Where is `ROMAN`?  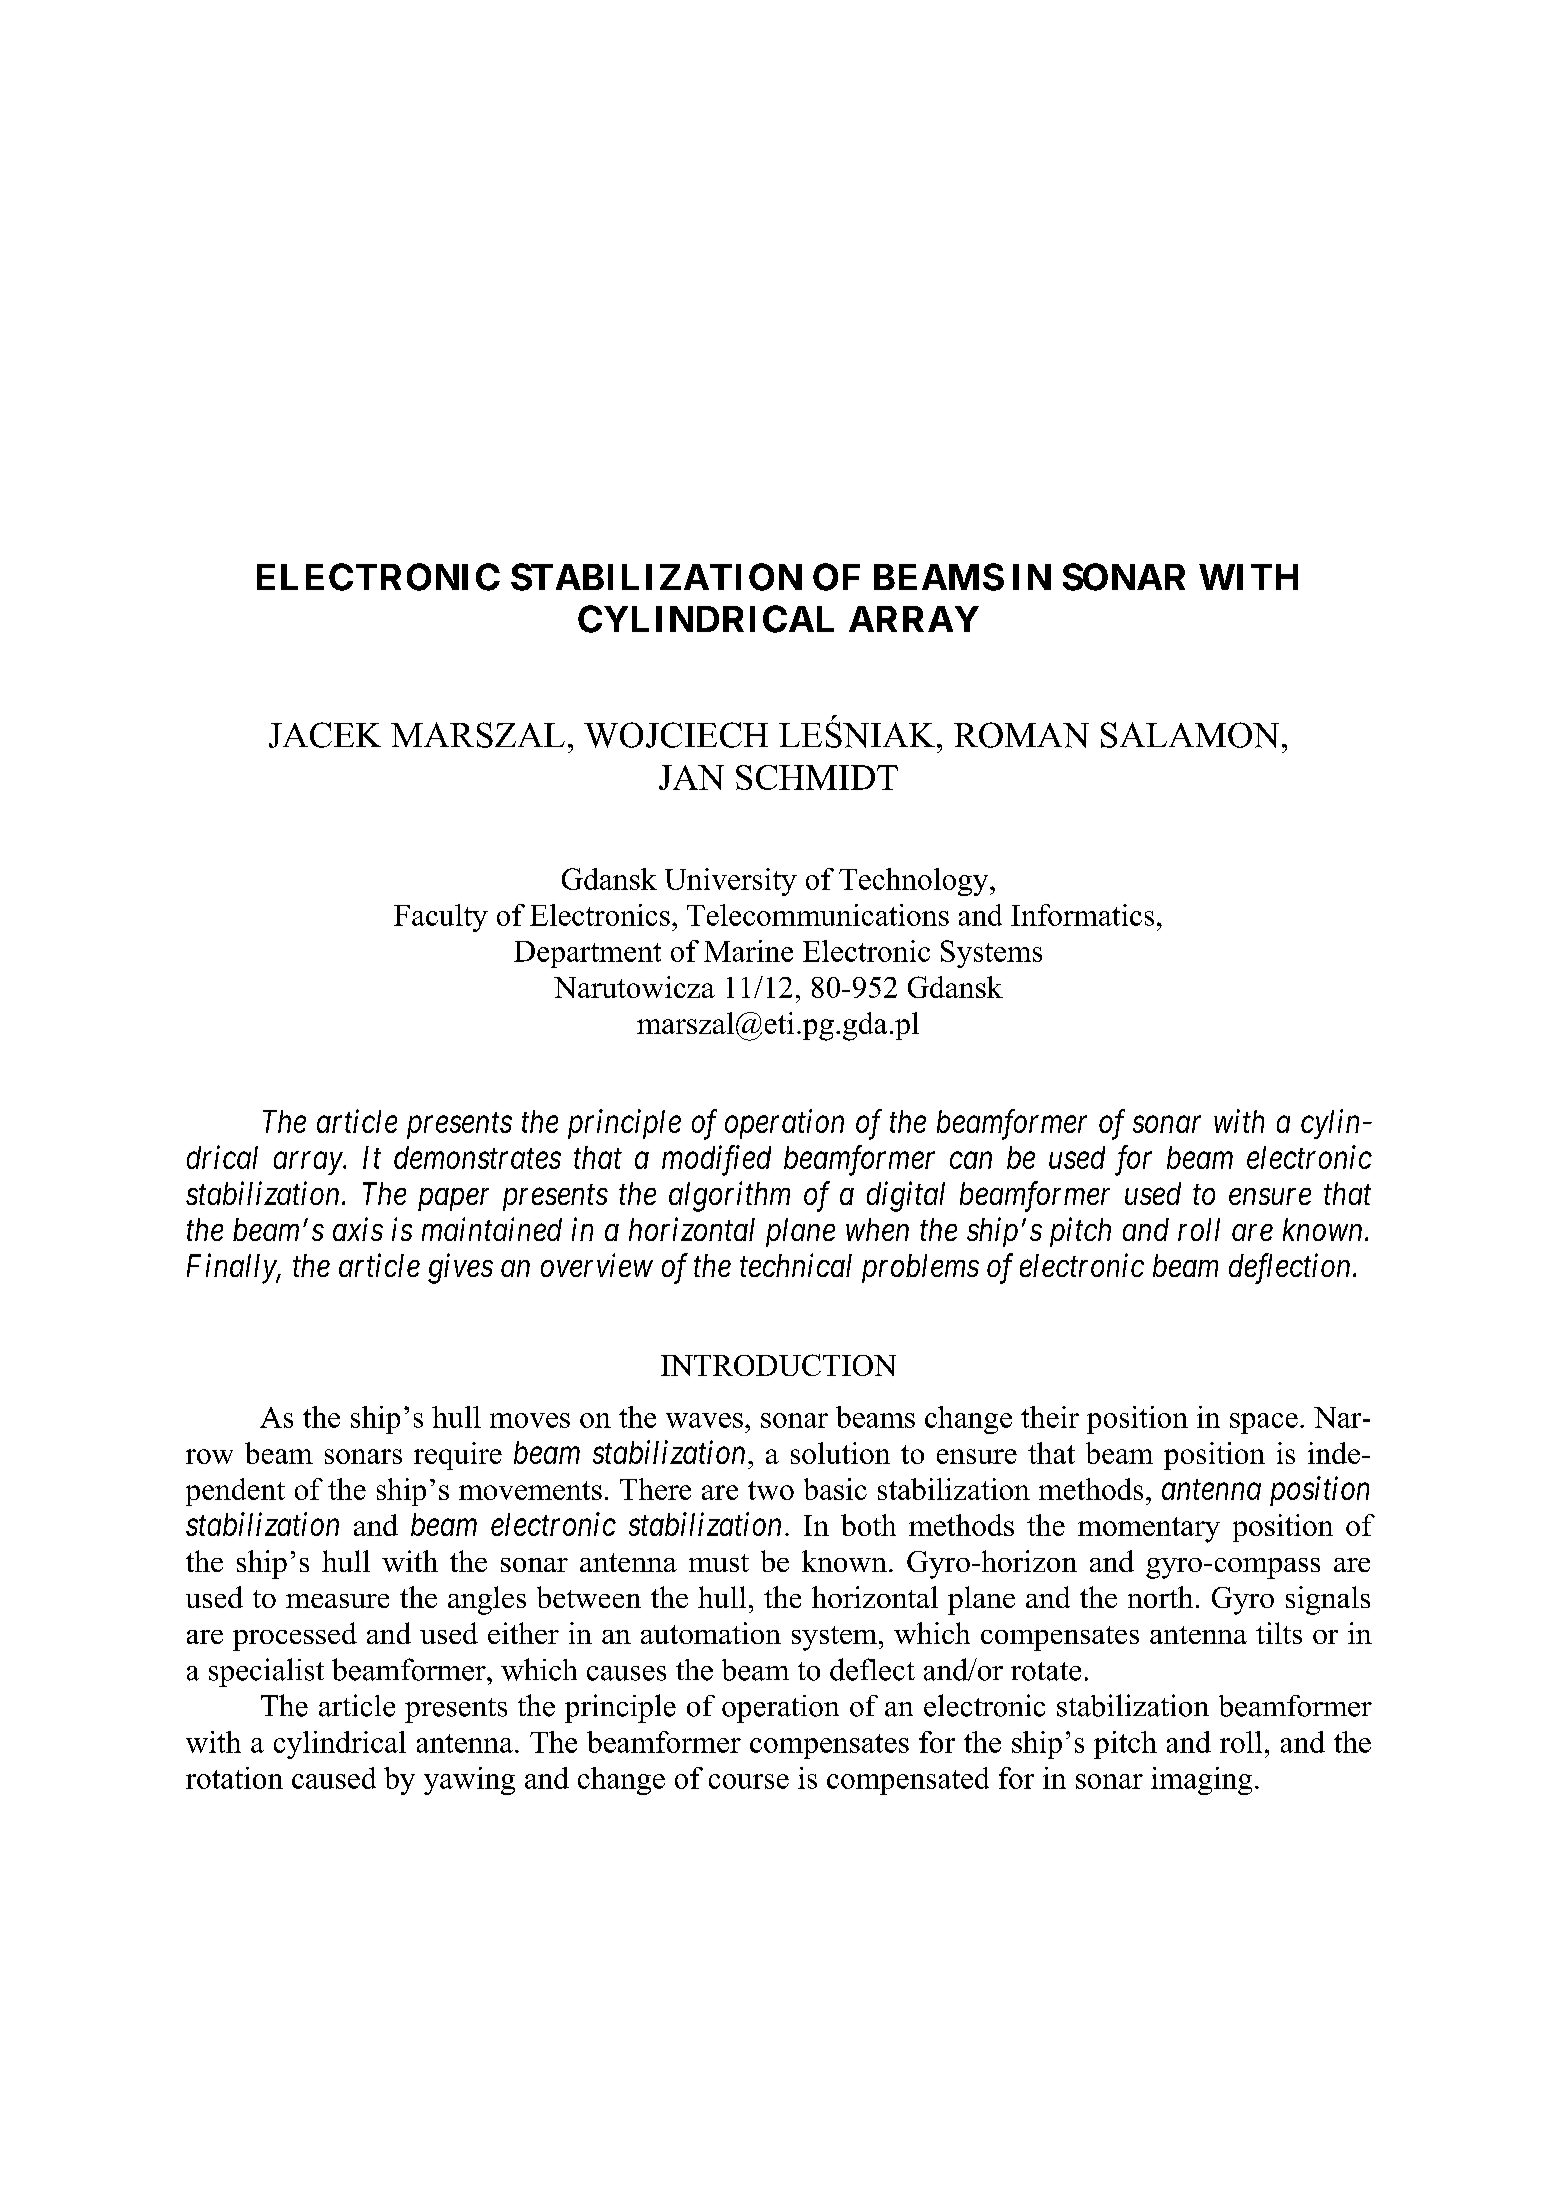
ROMAN is located at coordinates (1021, 735).
